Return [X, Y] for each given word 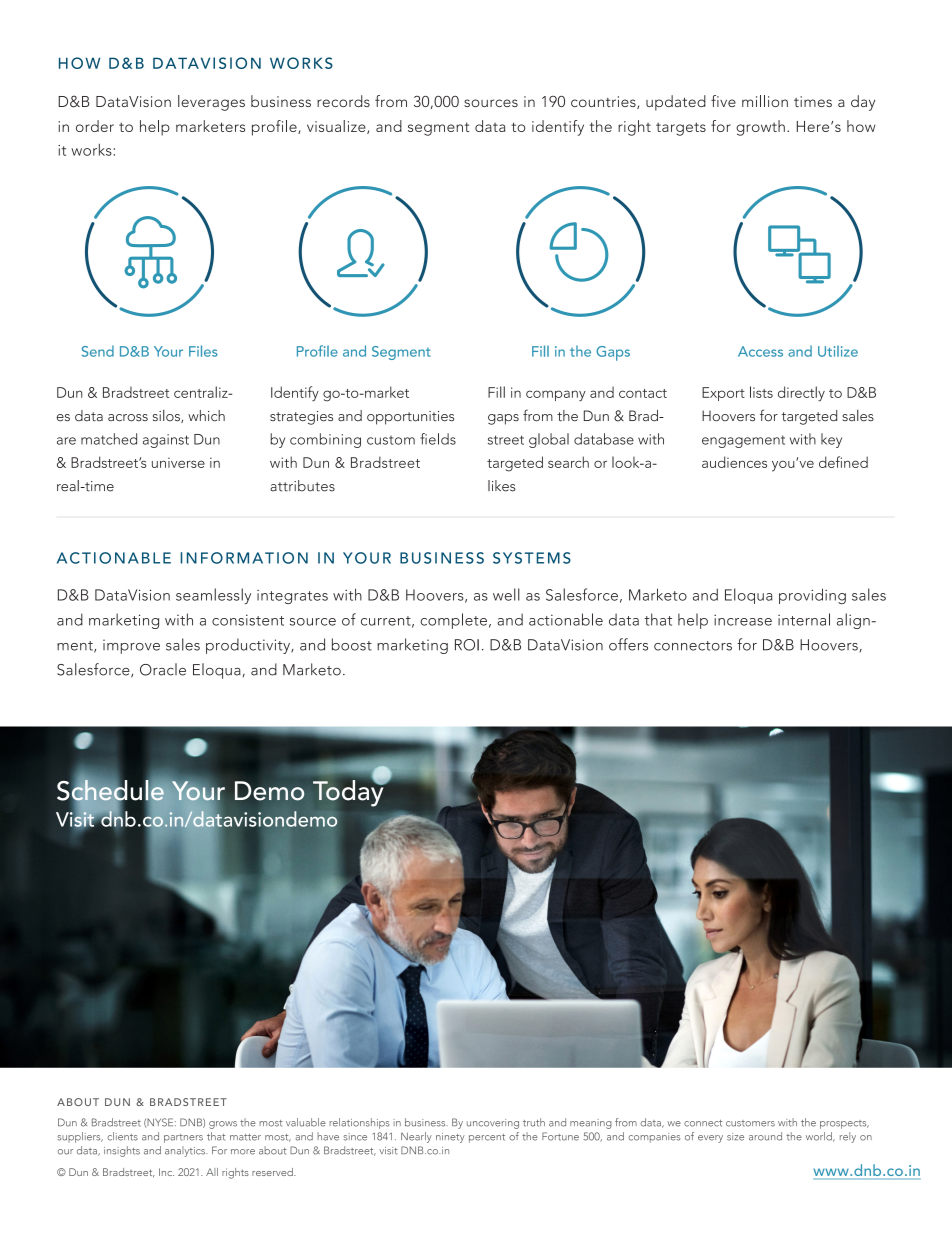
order [95, 126]
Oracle [163, 669]
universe [178, 462]
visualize [337, 127]
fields [438, 439]
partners [183, 1138]
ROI [467, 645]
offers [628, 644]
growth [760, 128]
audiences [734, 462]
